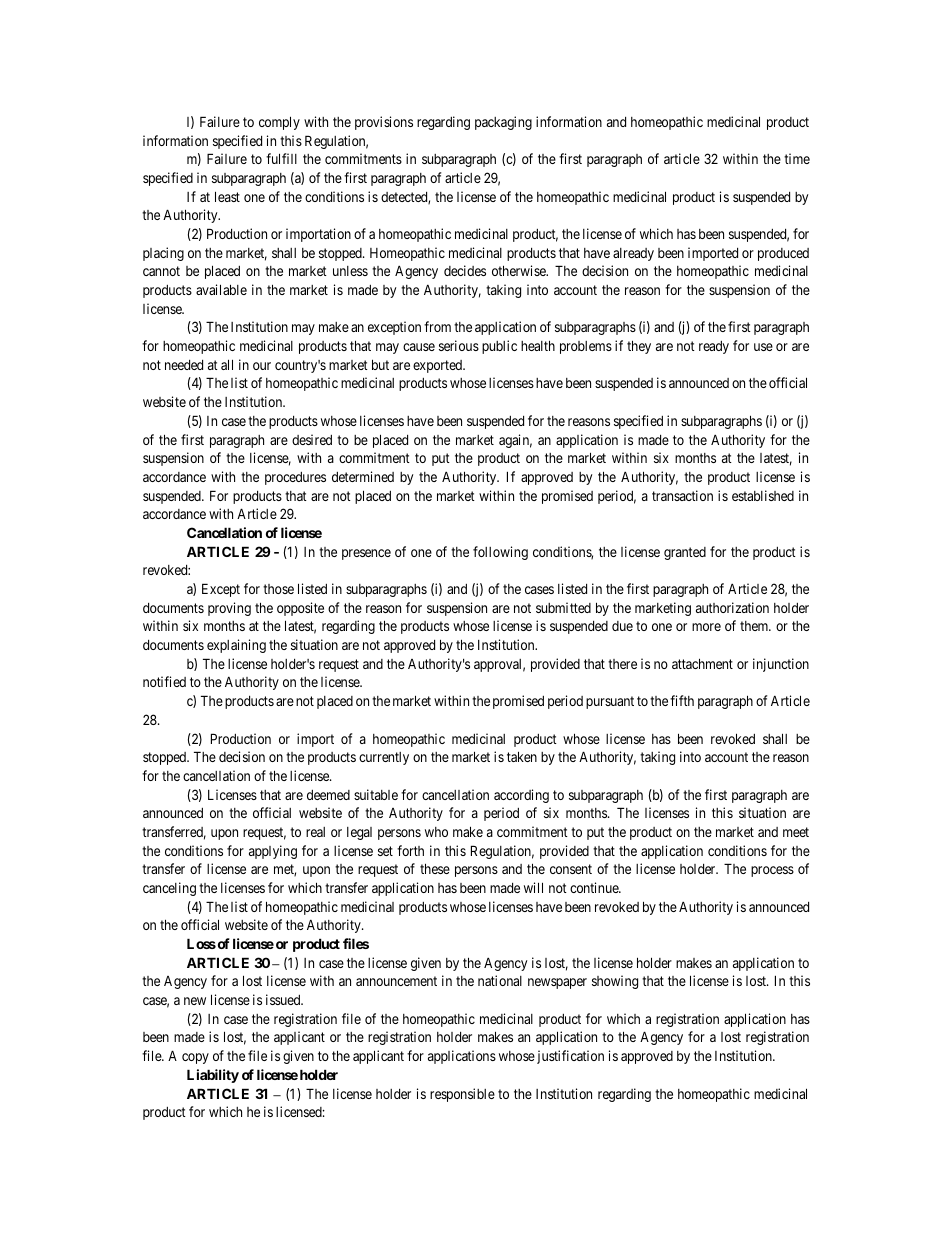 This screenshot has width=952, height=1233. I want to click on following, so click(500, 553).
